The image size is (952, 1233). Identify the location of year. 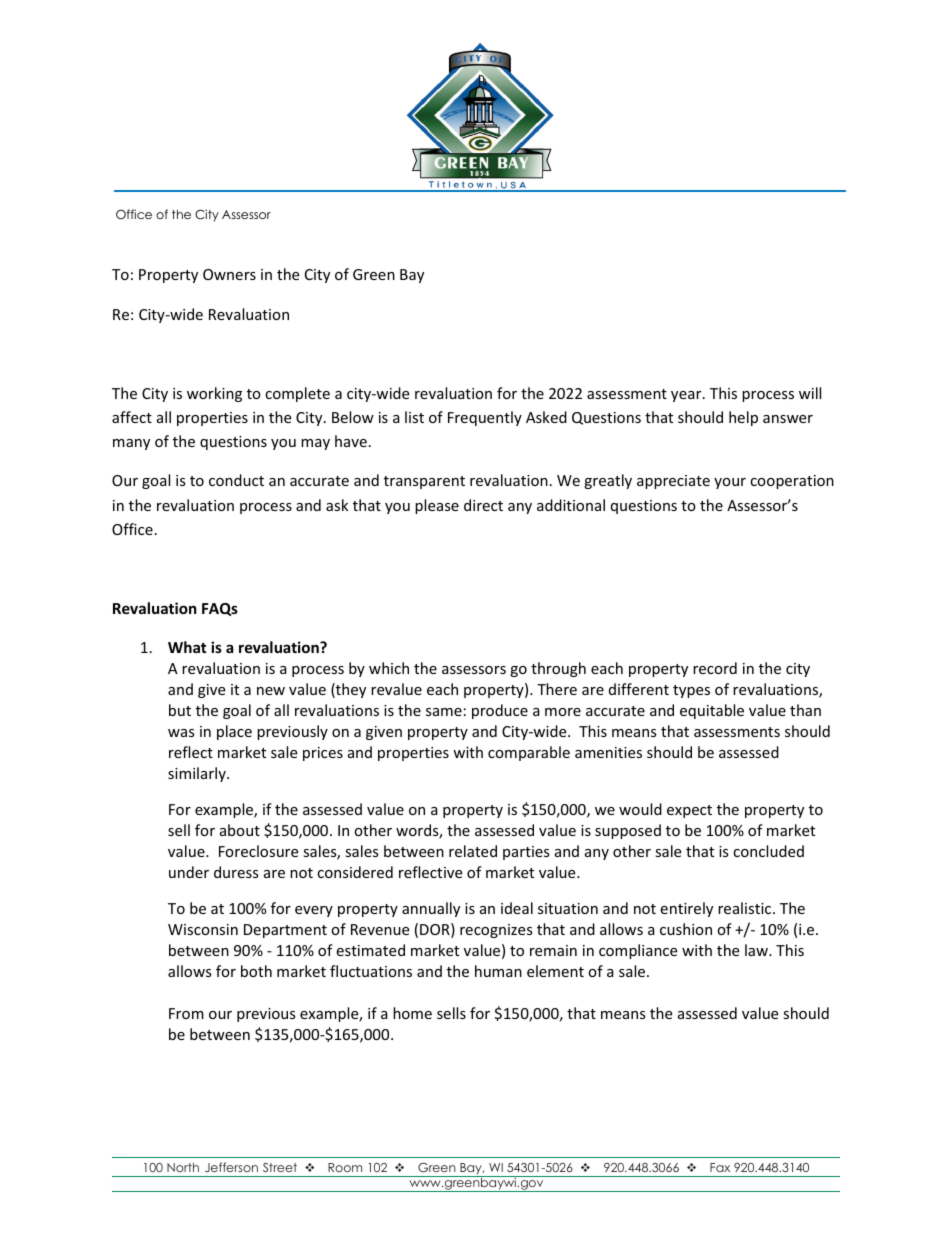
(687, 396).
